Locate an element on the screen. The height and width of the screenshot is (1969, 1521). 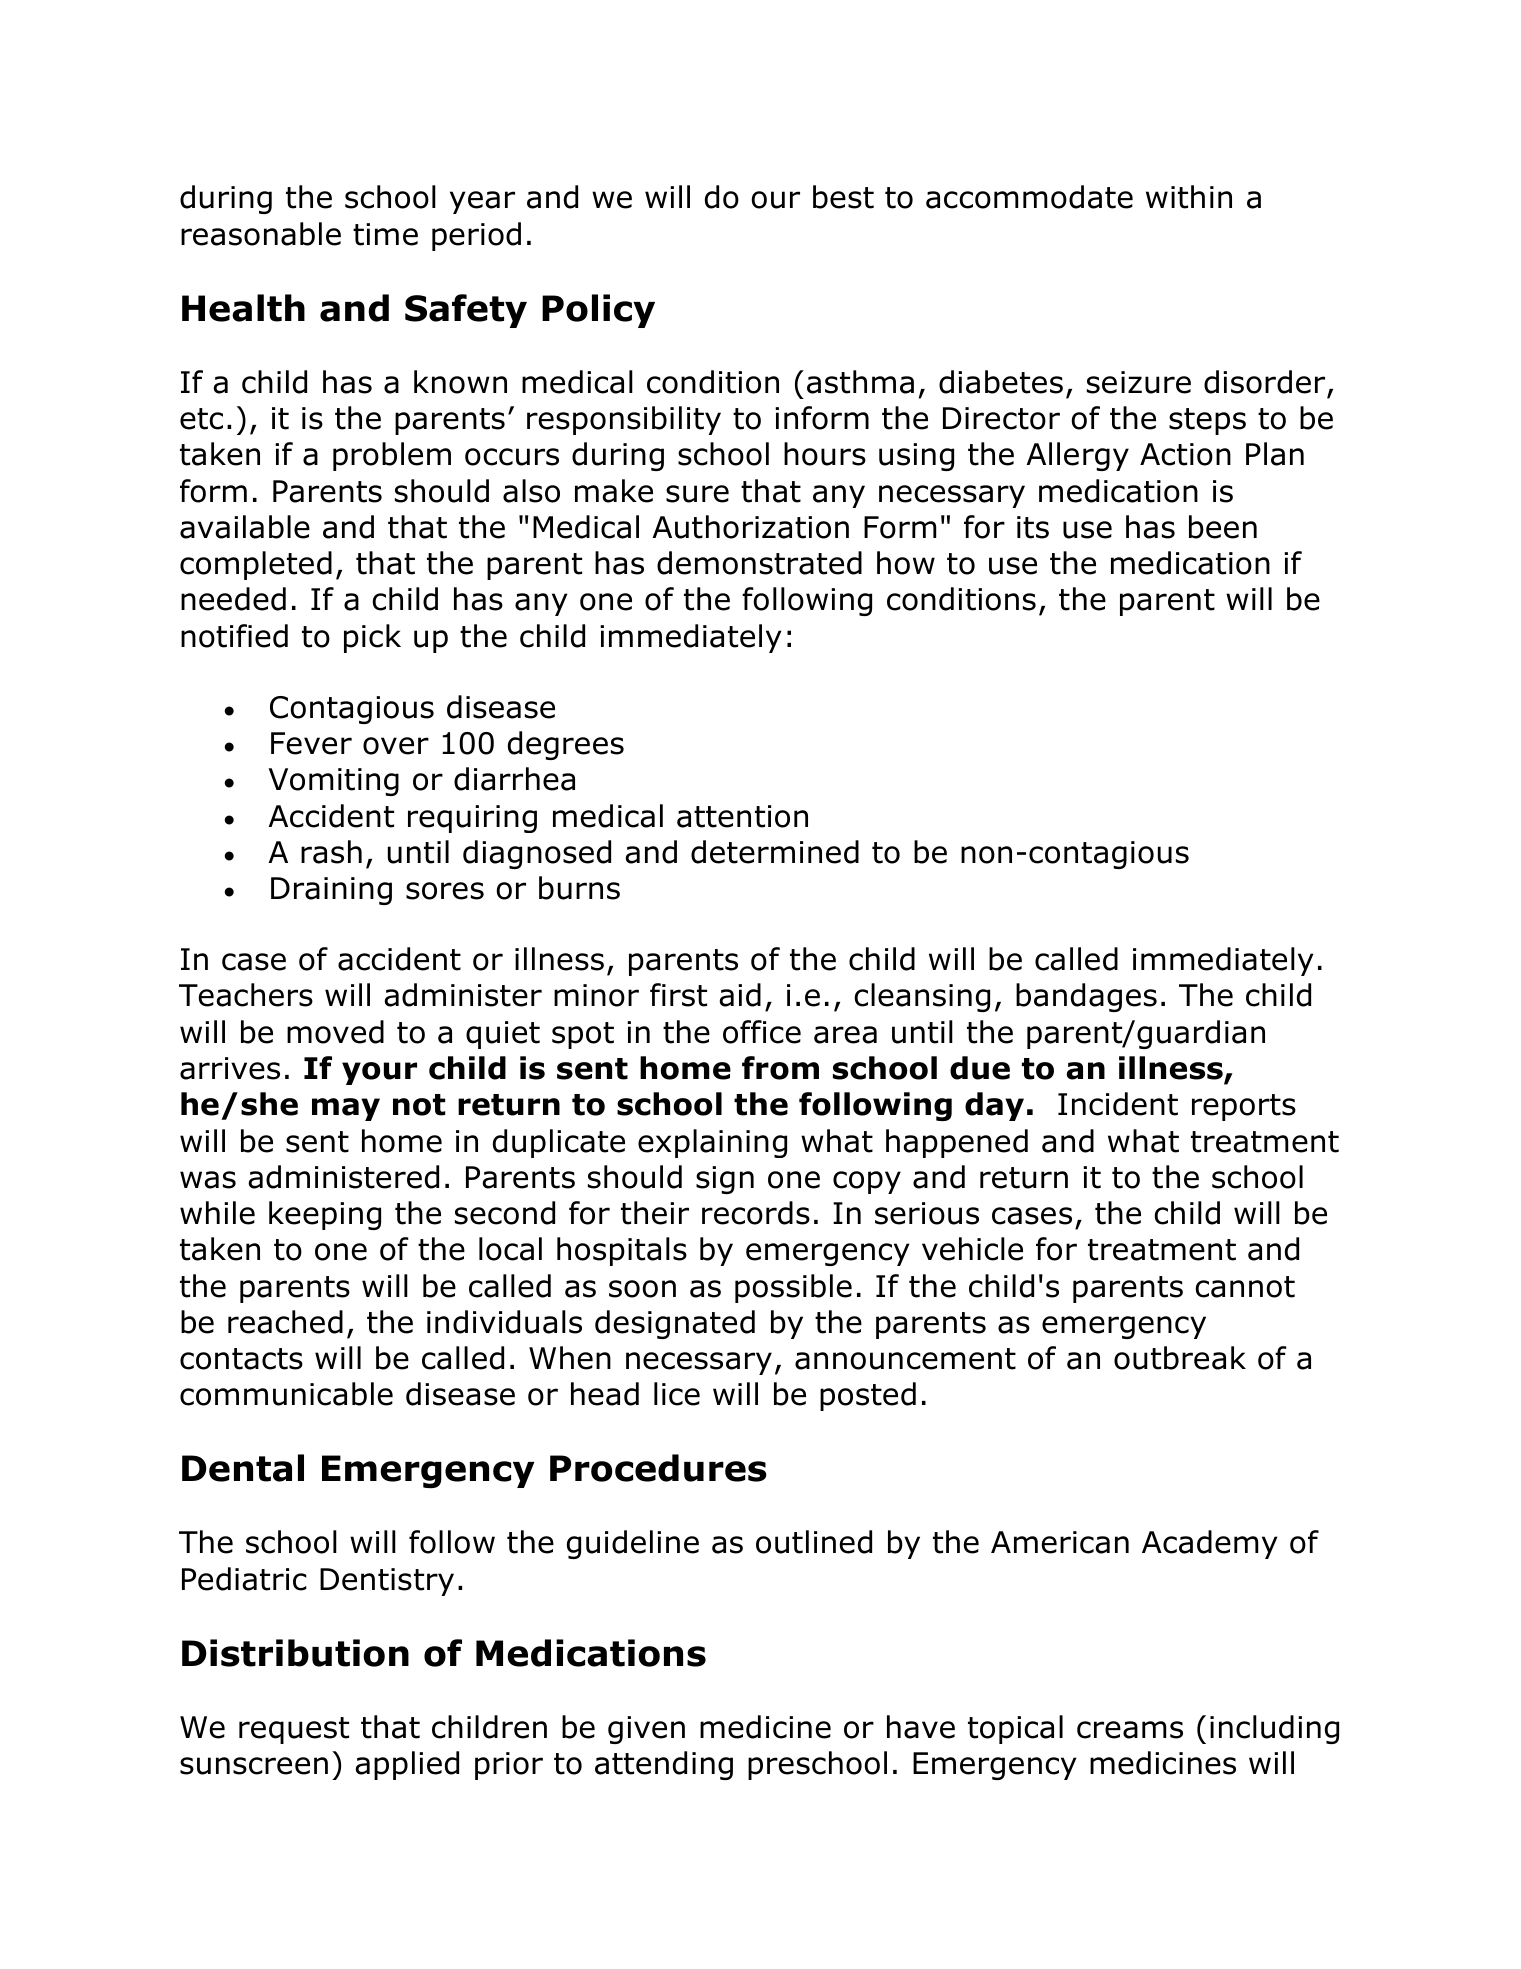
records is located at coordinates (756, 1213).
